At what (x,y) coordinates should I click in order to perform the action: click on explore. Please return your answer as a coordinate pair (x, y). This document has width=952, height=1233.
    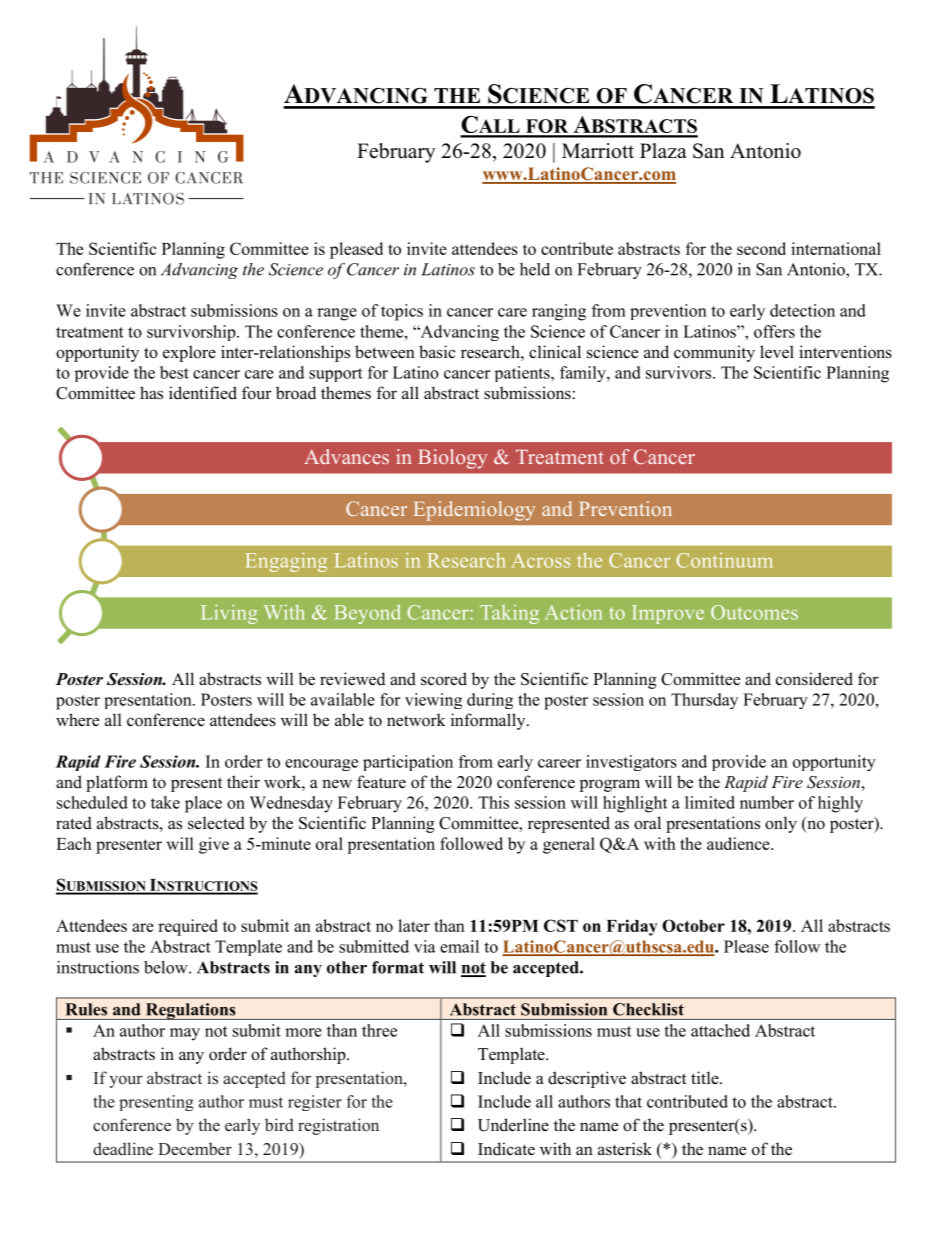
    Looking at the image, I should click on (189, 353).
